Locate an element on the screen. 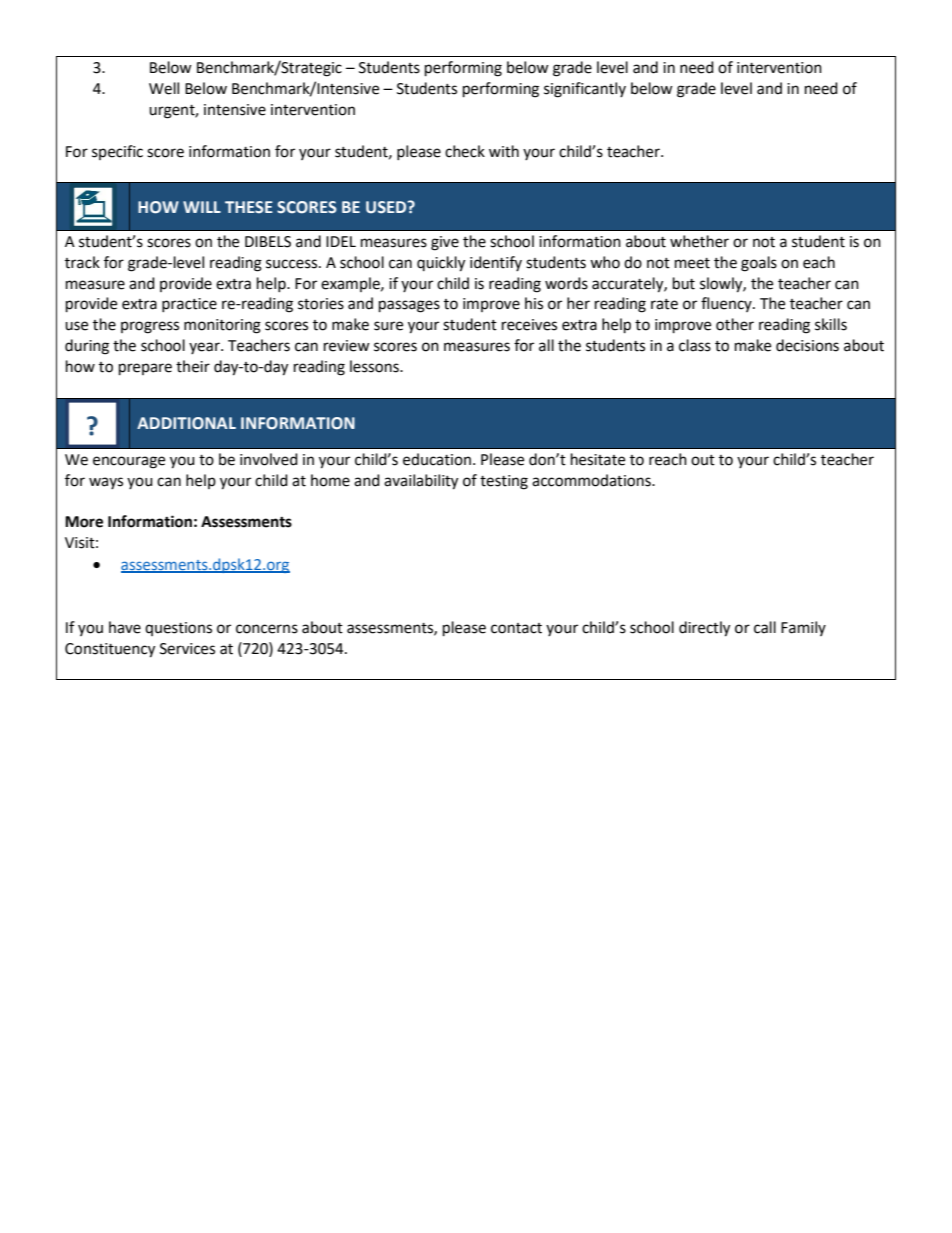 This screenshot has width=952, height=1233. Well is located at coordinates (164, 88).
